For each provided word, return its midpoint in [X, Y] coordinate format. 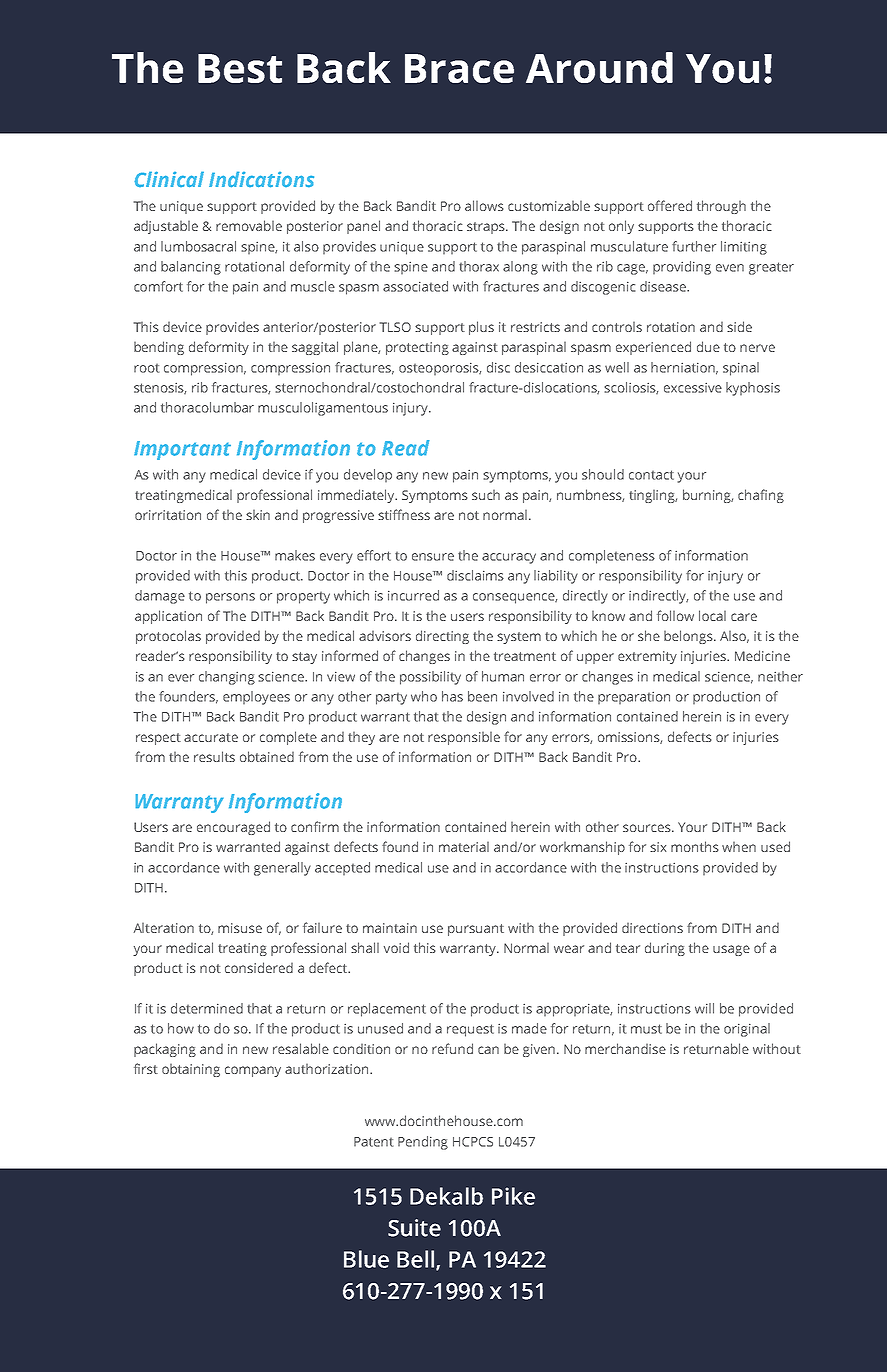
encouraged [233, 828]
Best [240, 68]
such [486, 494]
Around [599, 67]
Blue [366, 1259]
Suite [414, 1228]
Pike [513, 1196]
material [464, 846]
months [695, 846]
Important [182, 450]
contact [651, 475]
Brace [459, 68]
